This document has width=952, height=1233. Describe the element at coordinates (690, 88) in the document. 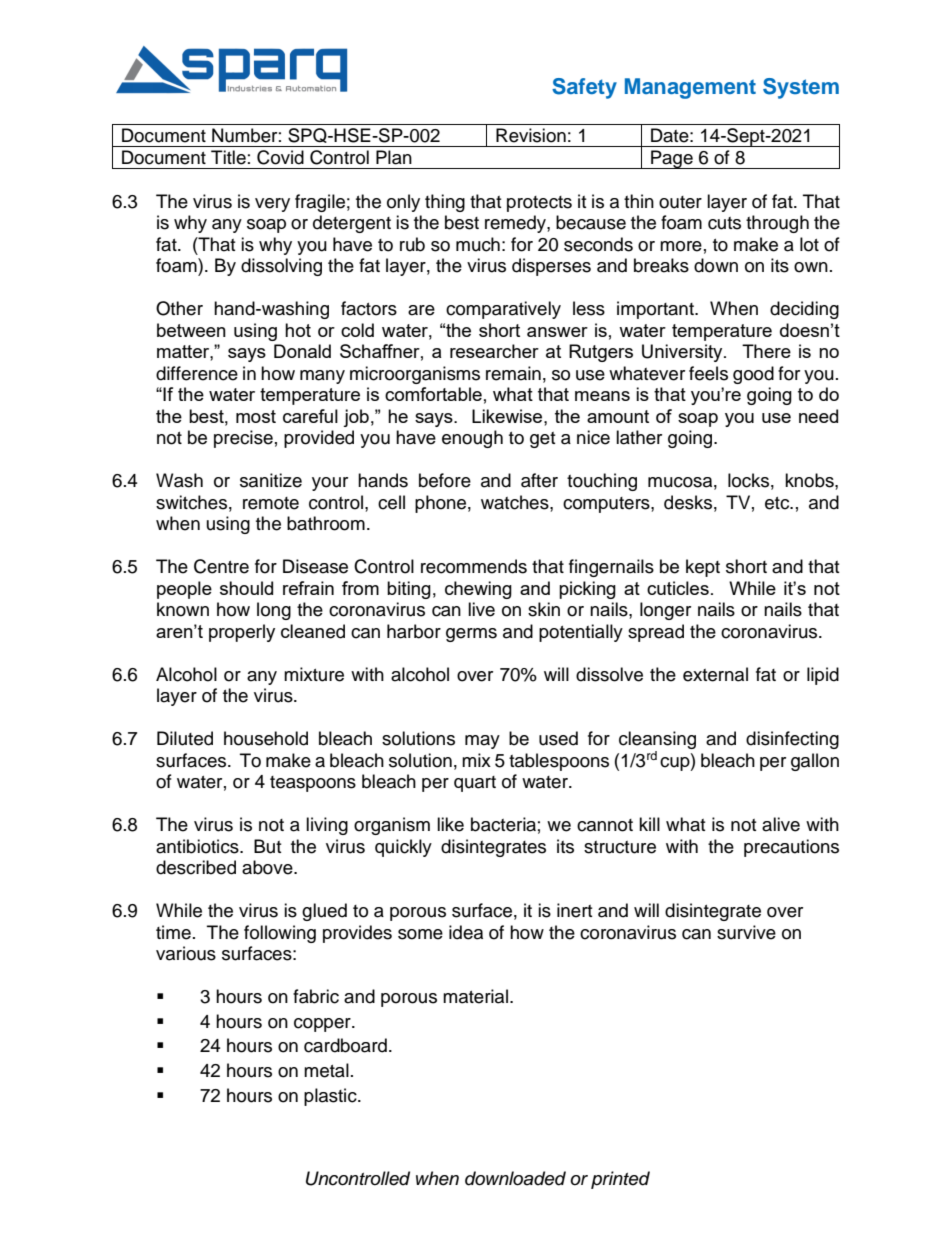

I see `Management` at that location.
